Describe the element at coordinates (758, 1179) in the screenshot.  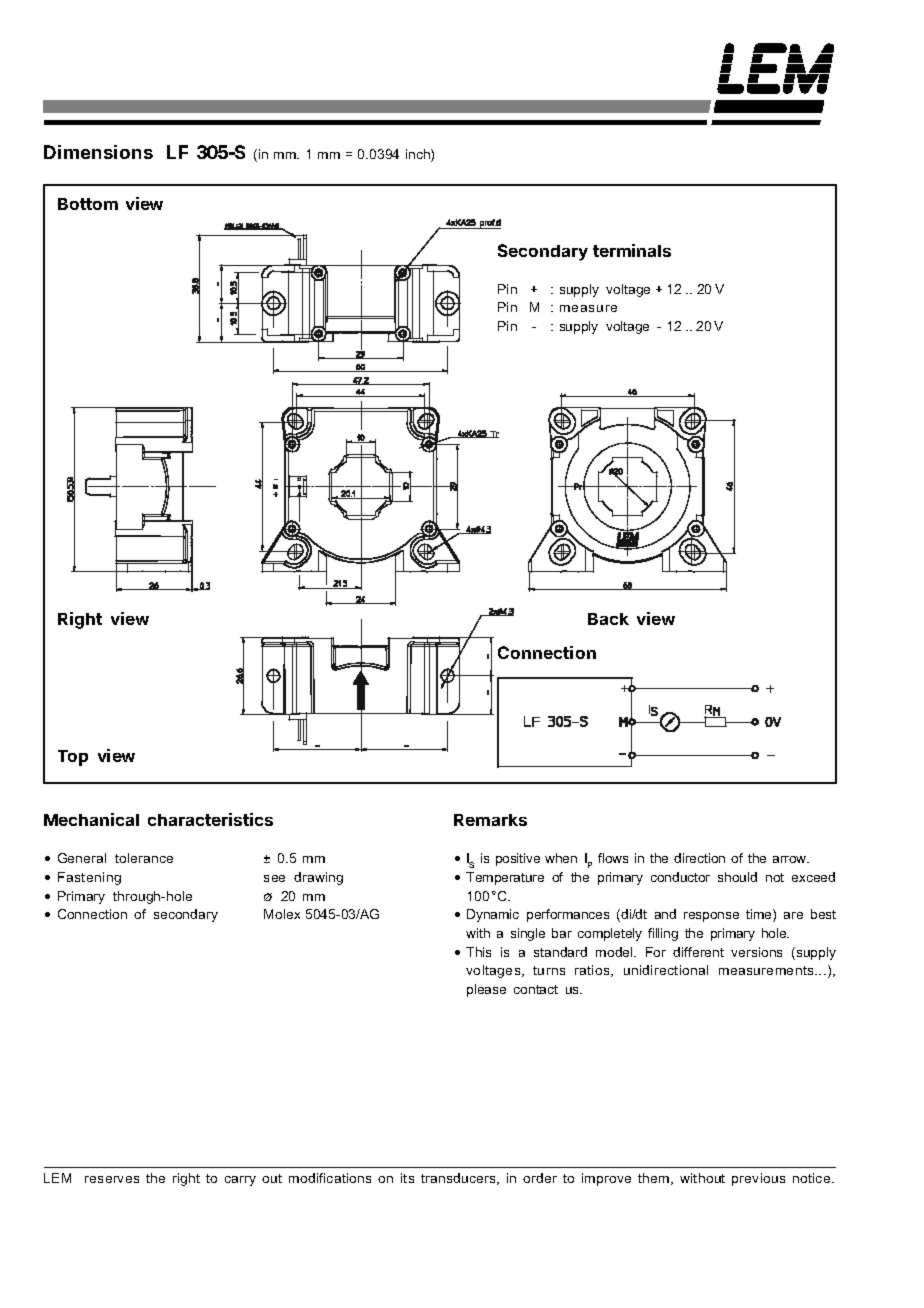
I see `previous` at that location.
